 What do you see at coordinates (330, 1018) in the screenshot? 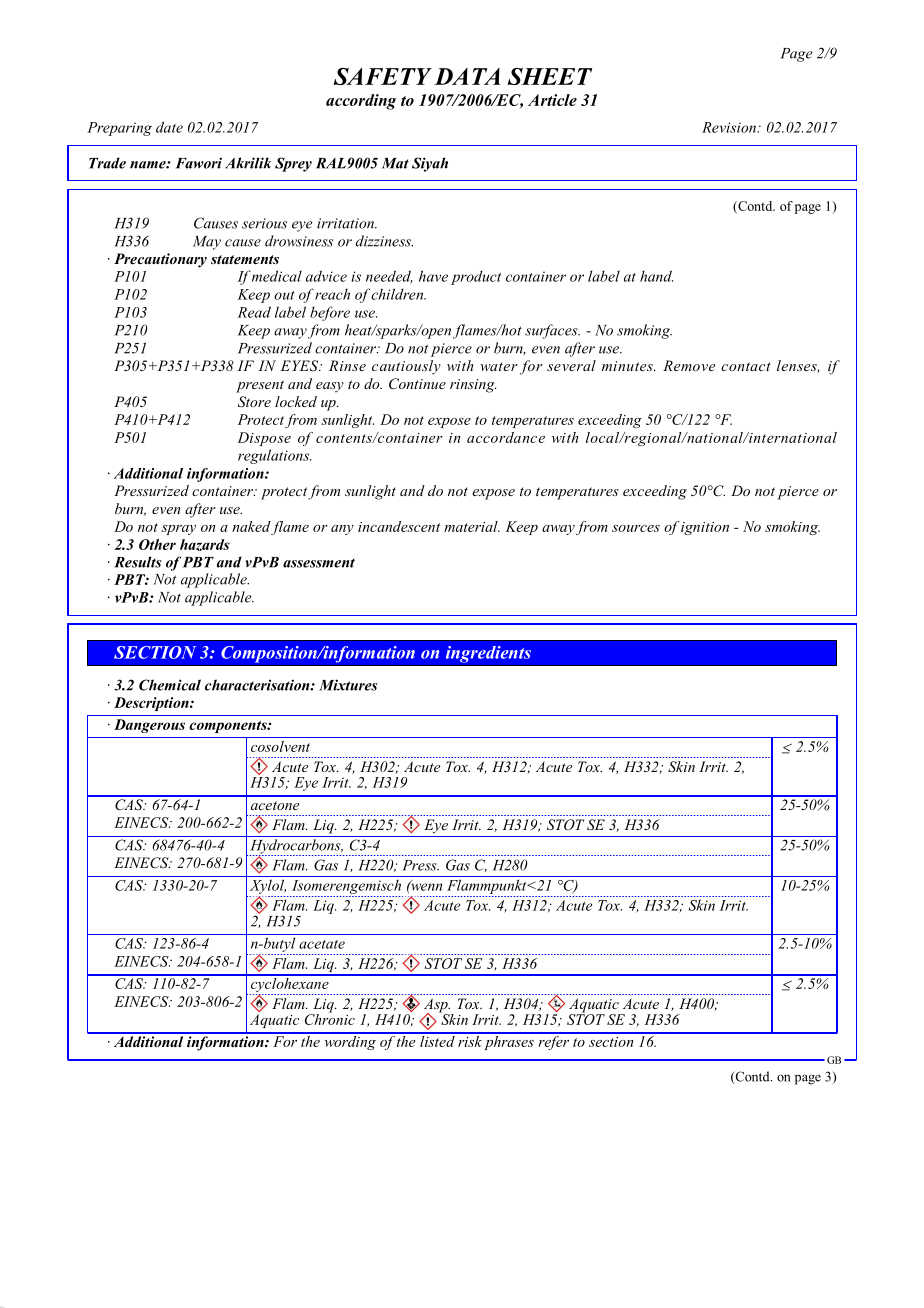
I see `Chronic` at bounding box center [330, 1018].
